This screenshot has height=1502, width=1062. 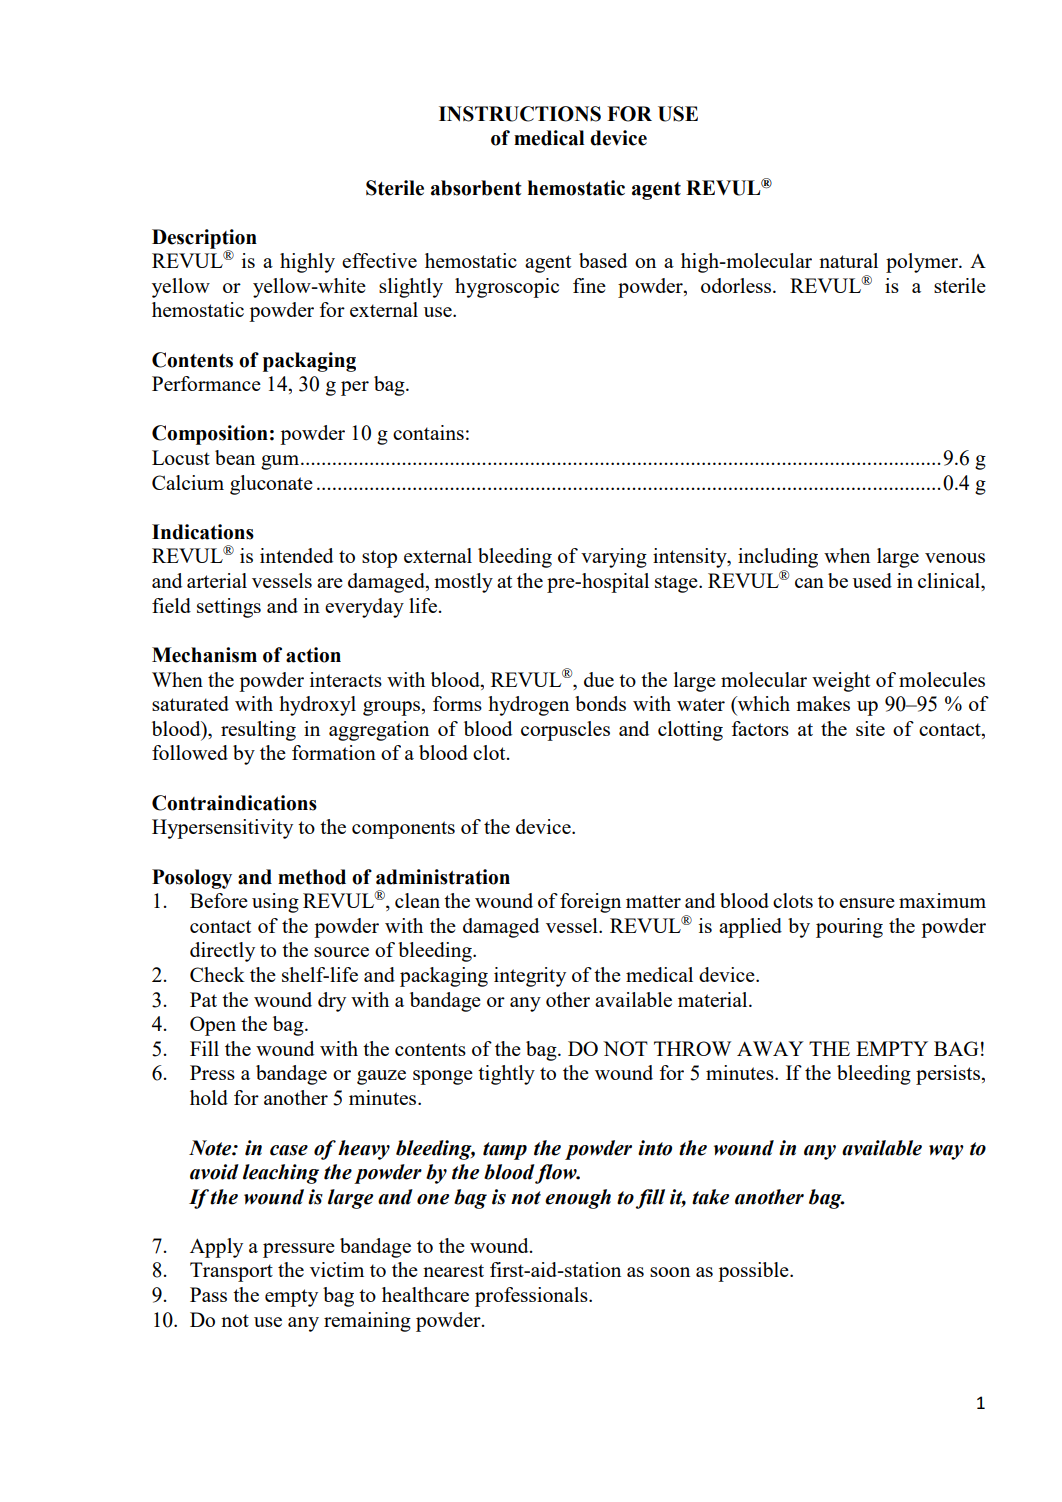 I want to click on natural, so click(x=848, y=260).
